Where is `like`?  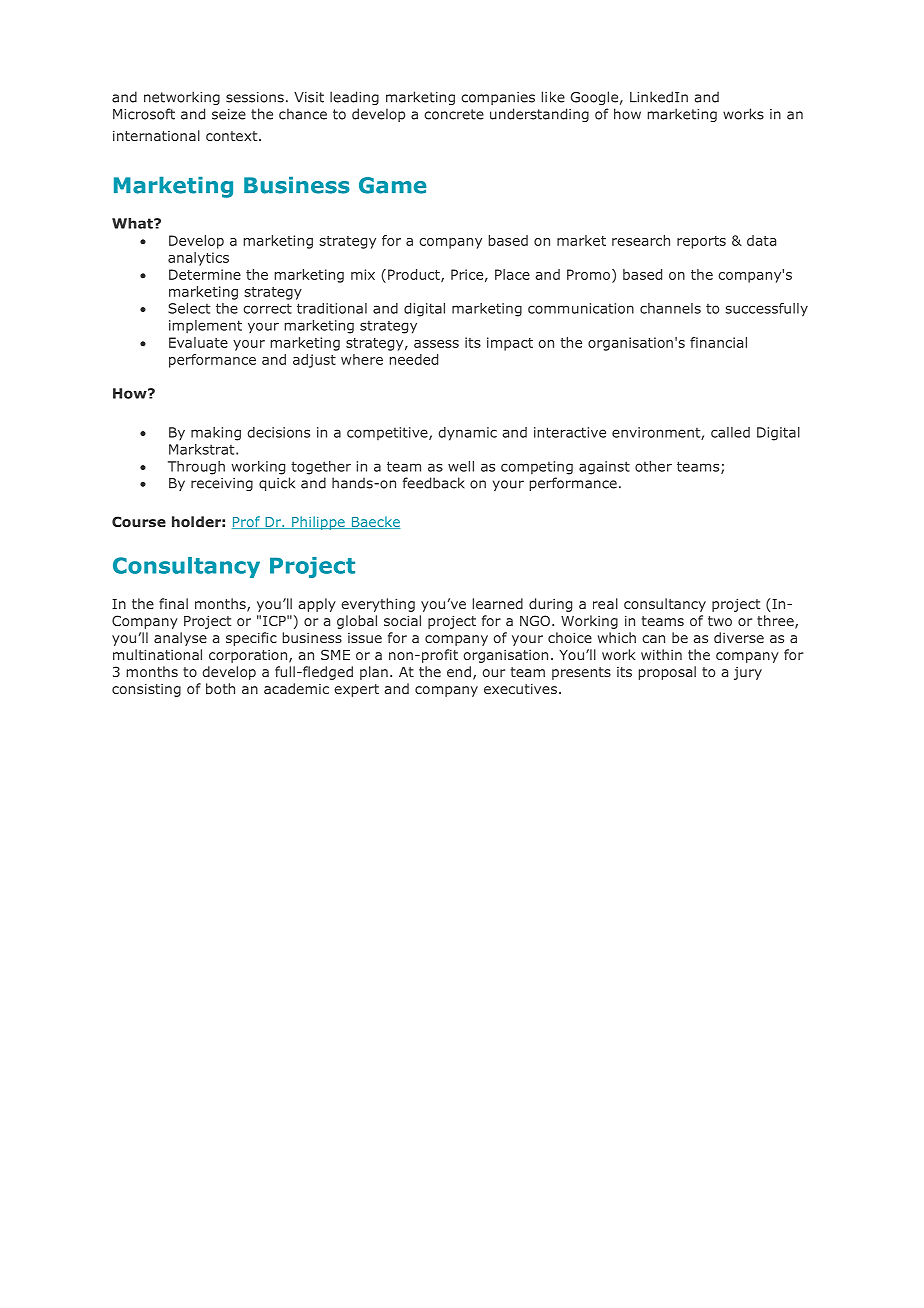
like is located at coordinates (553, 97).
